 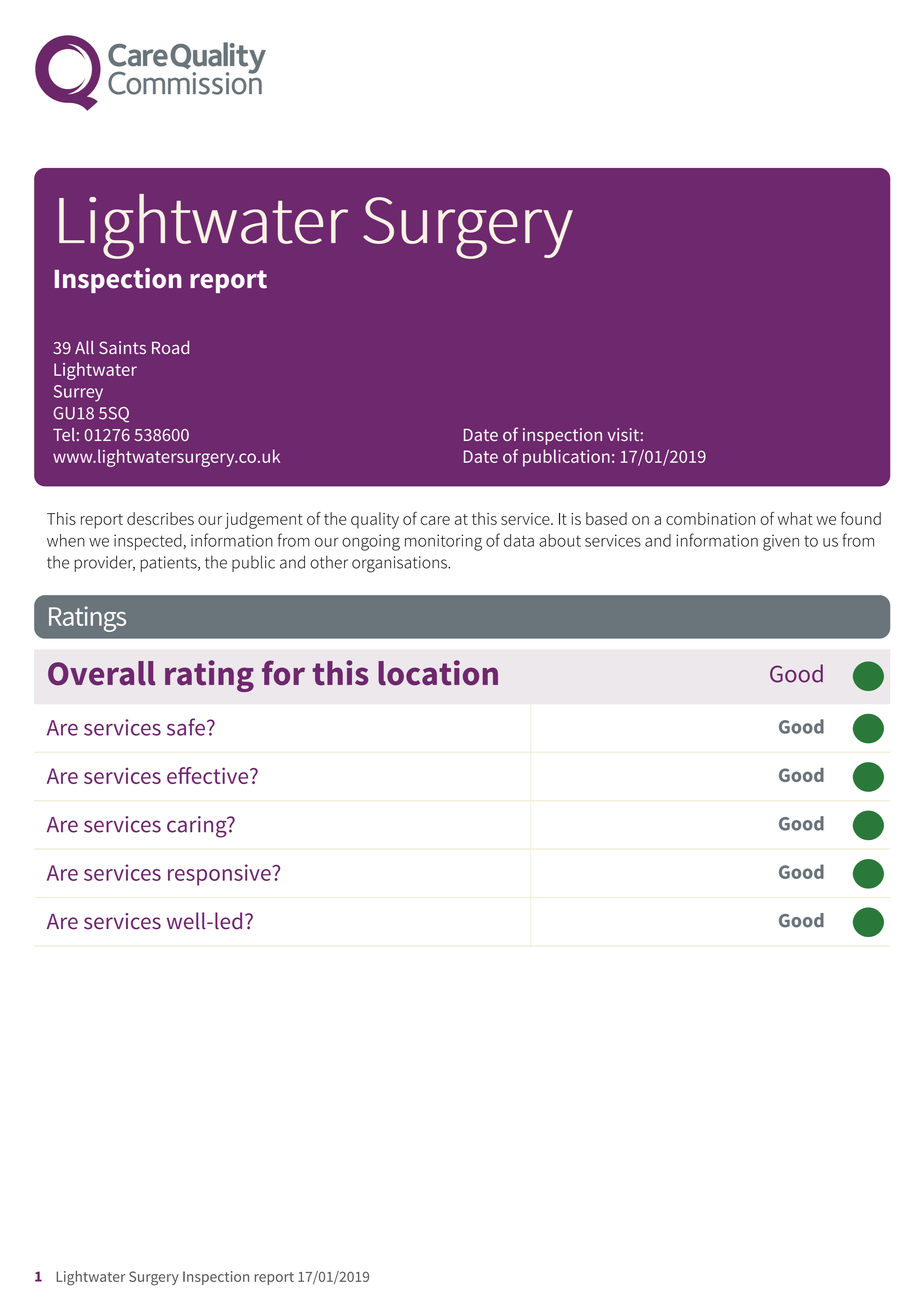 I want to click on visit, so click(x=623, y=434).
